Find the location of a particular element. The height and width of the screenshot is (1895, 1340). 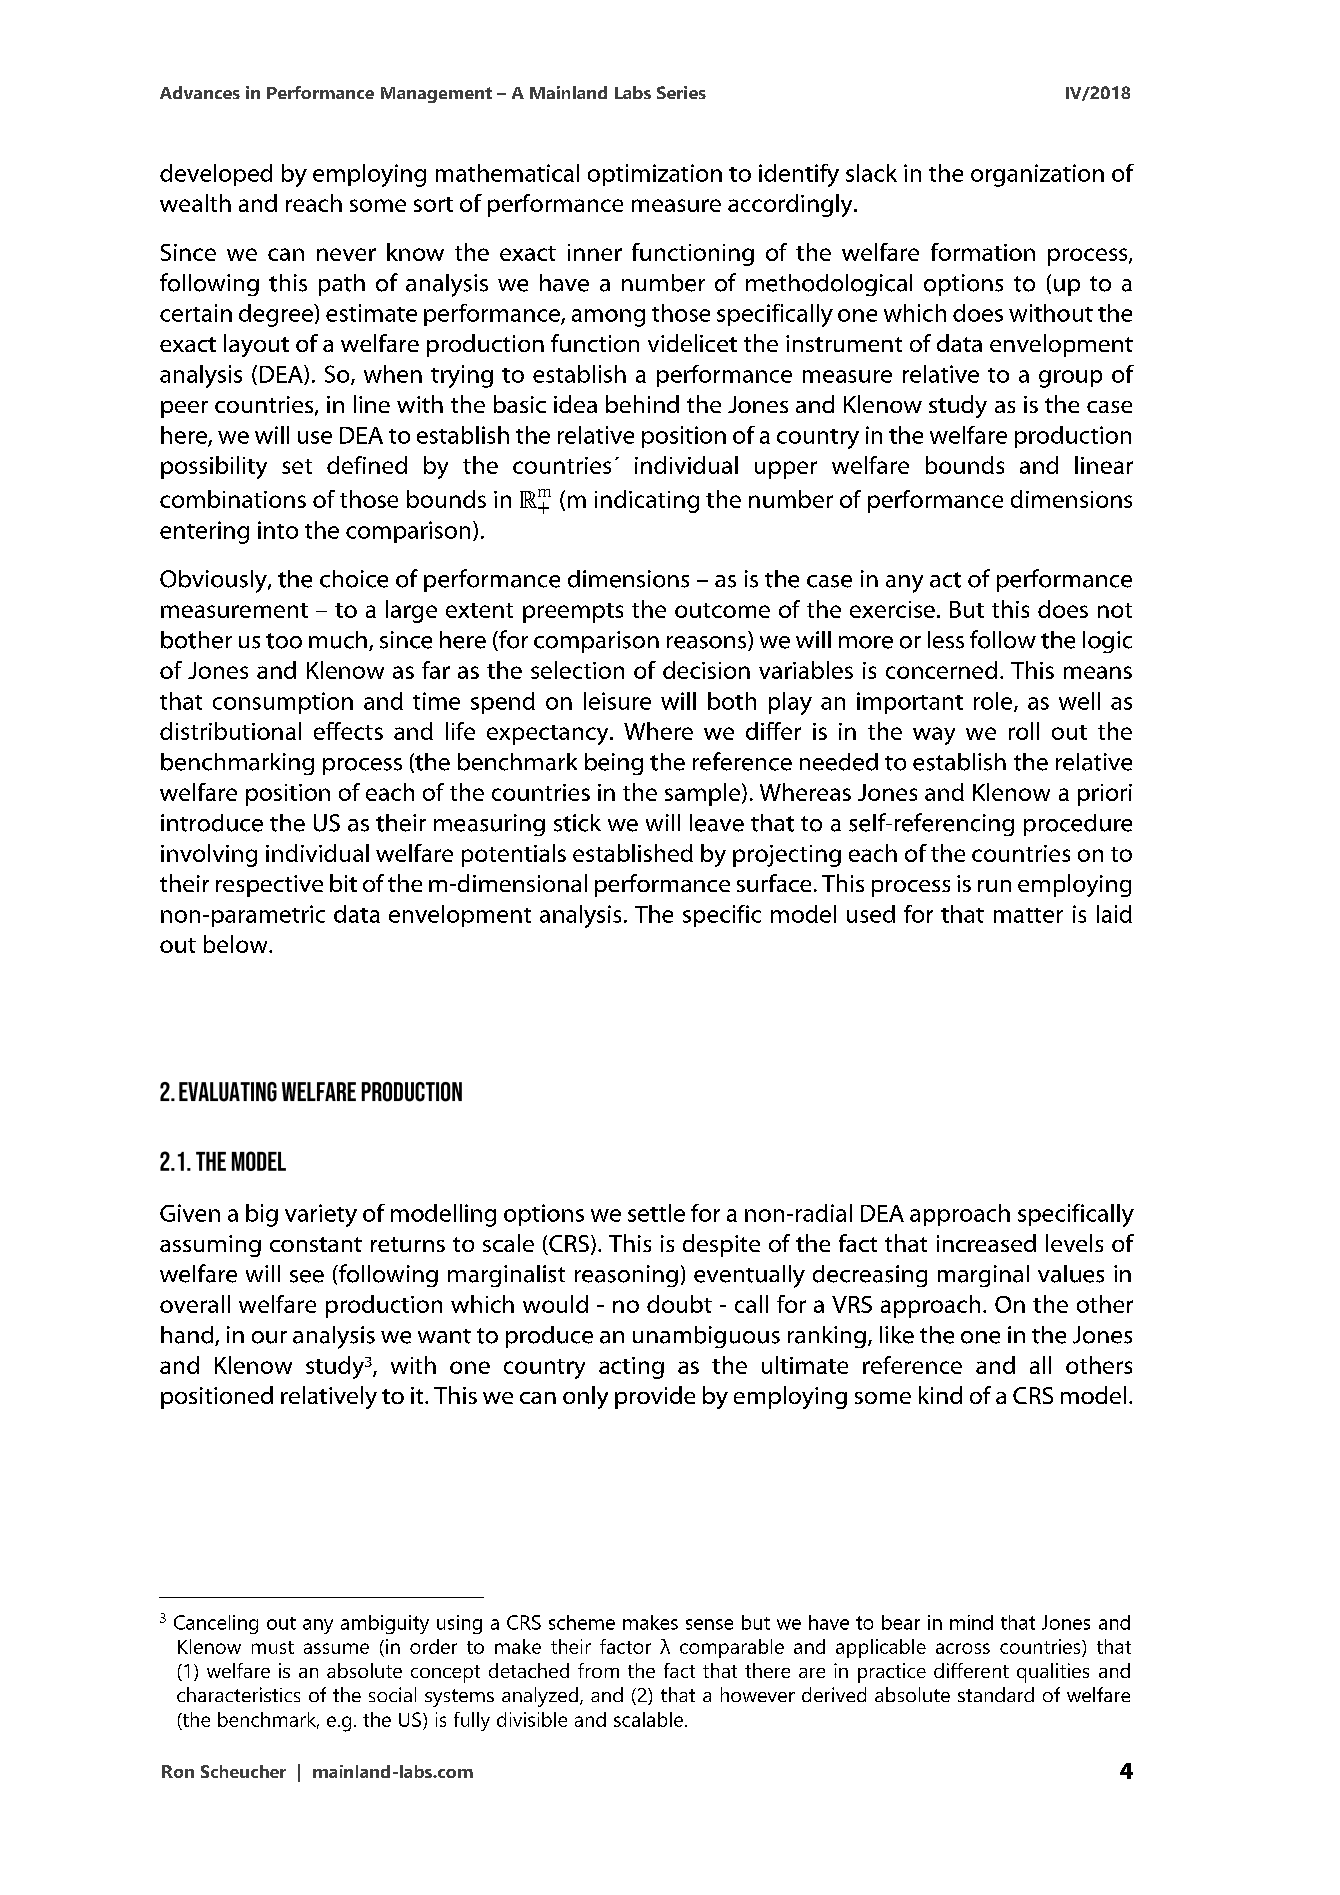

matter is located at coordinates (1028, 915).
